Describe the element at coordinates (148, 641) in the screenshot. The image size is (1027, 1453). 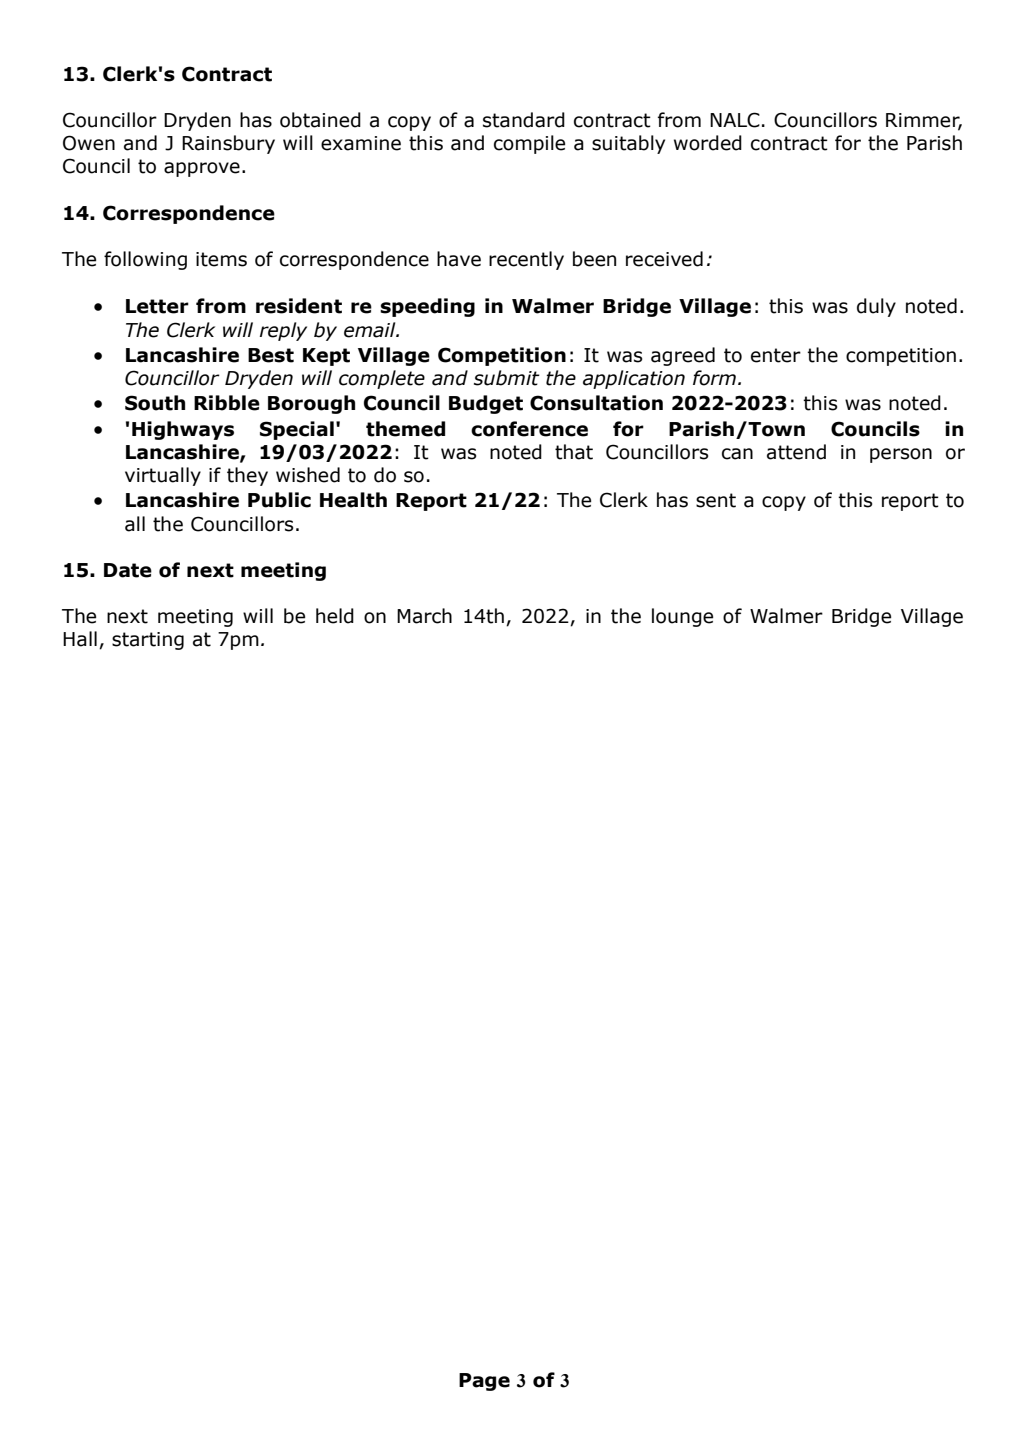
I see `starting` at that location.
